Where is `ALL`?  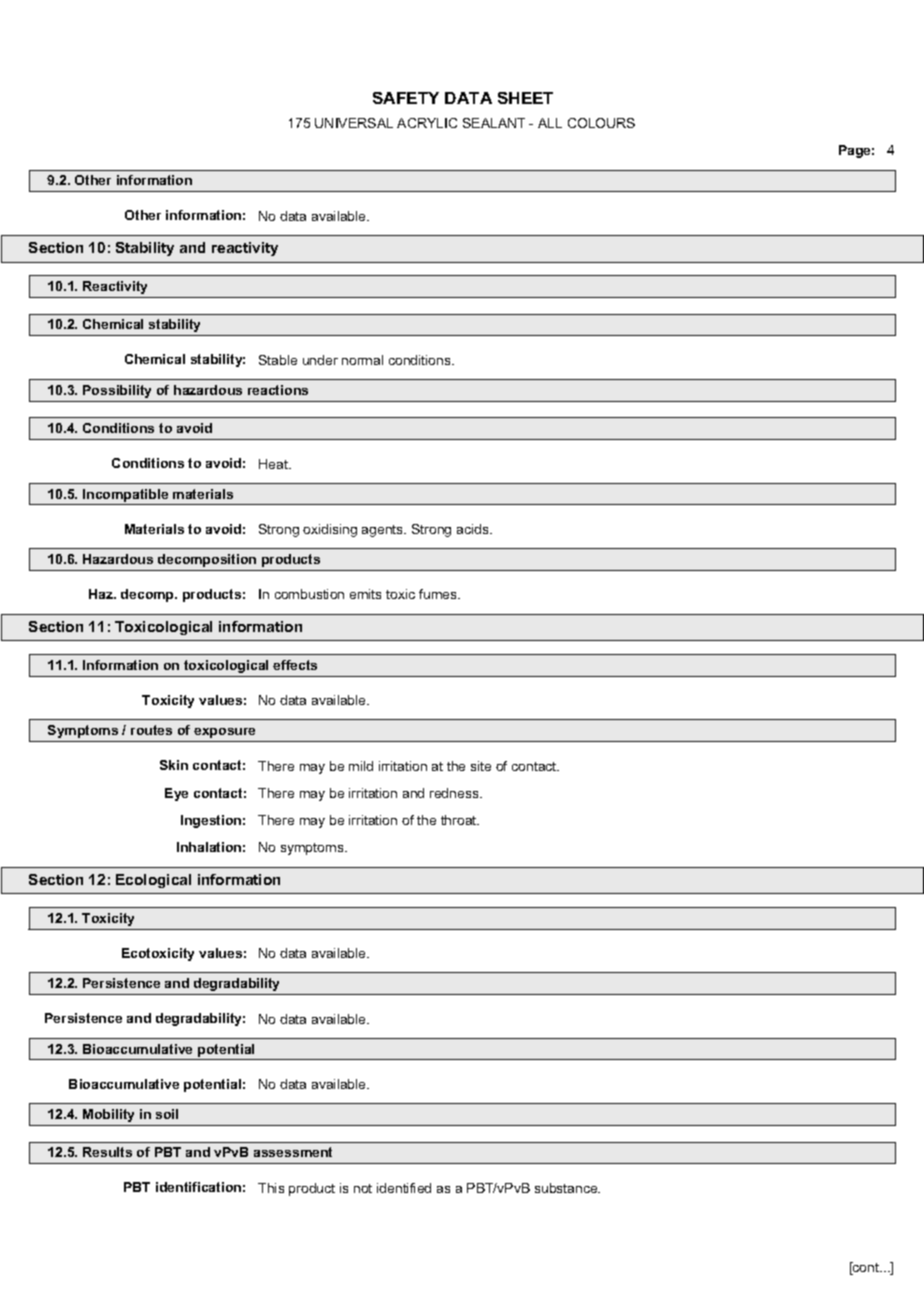 ALL is located at coordinates (550, 123).
